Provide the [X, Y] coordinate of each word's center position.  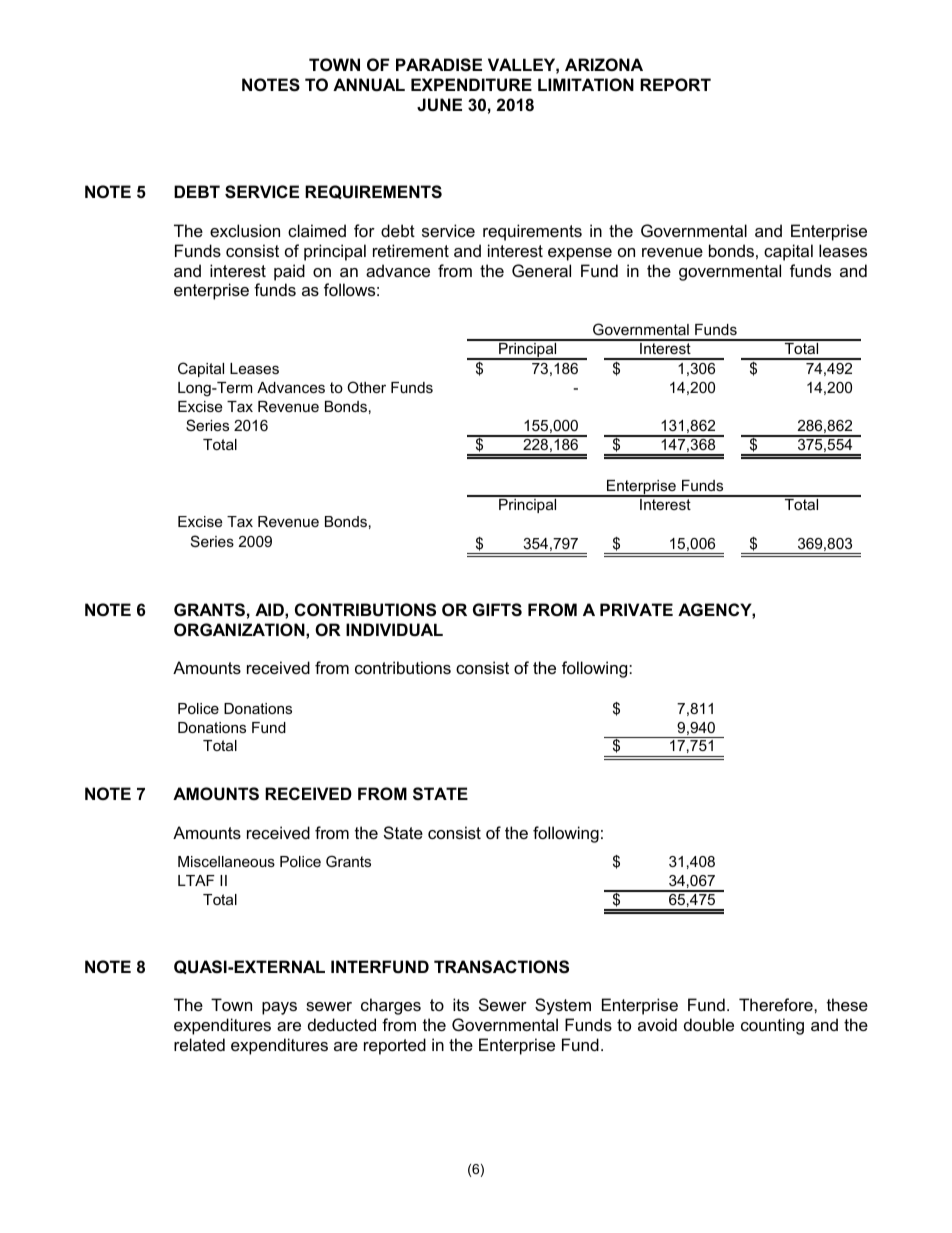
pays [279, 1008]
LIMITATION [586, 84]
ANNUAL [369, 84]
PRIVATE [636, 609]
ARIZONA [604, 64]
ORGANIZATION [240, 629]
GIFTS [497, 610]
